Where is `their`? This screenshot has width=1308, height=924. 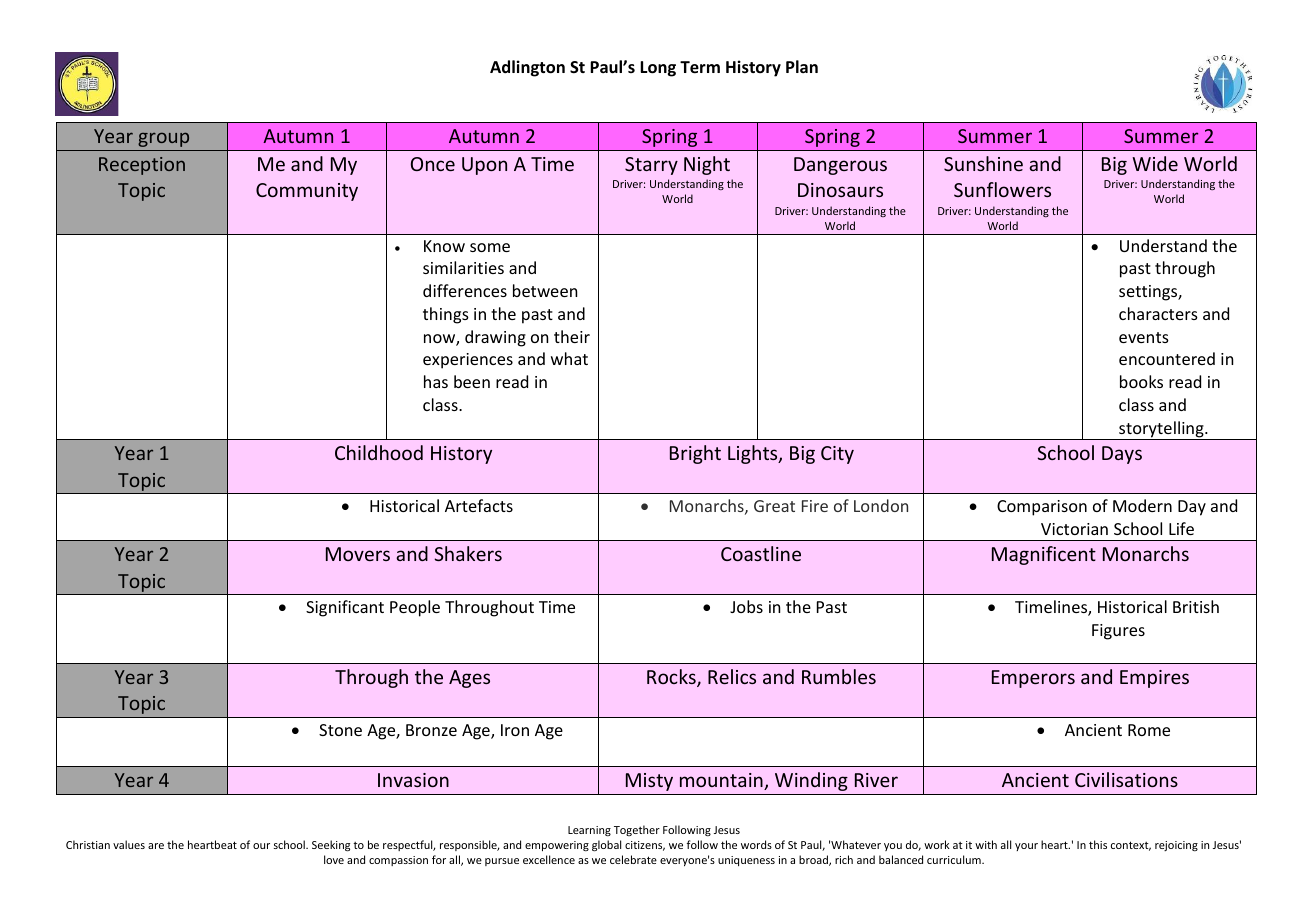 their is located at coordinates (572, 336).
